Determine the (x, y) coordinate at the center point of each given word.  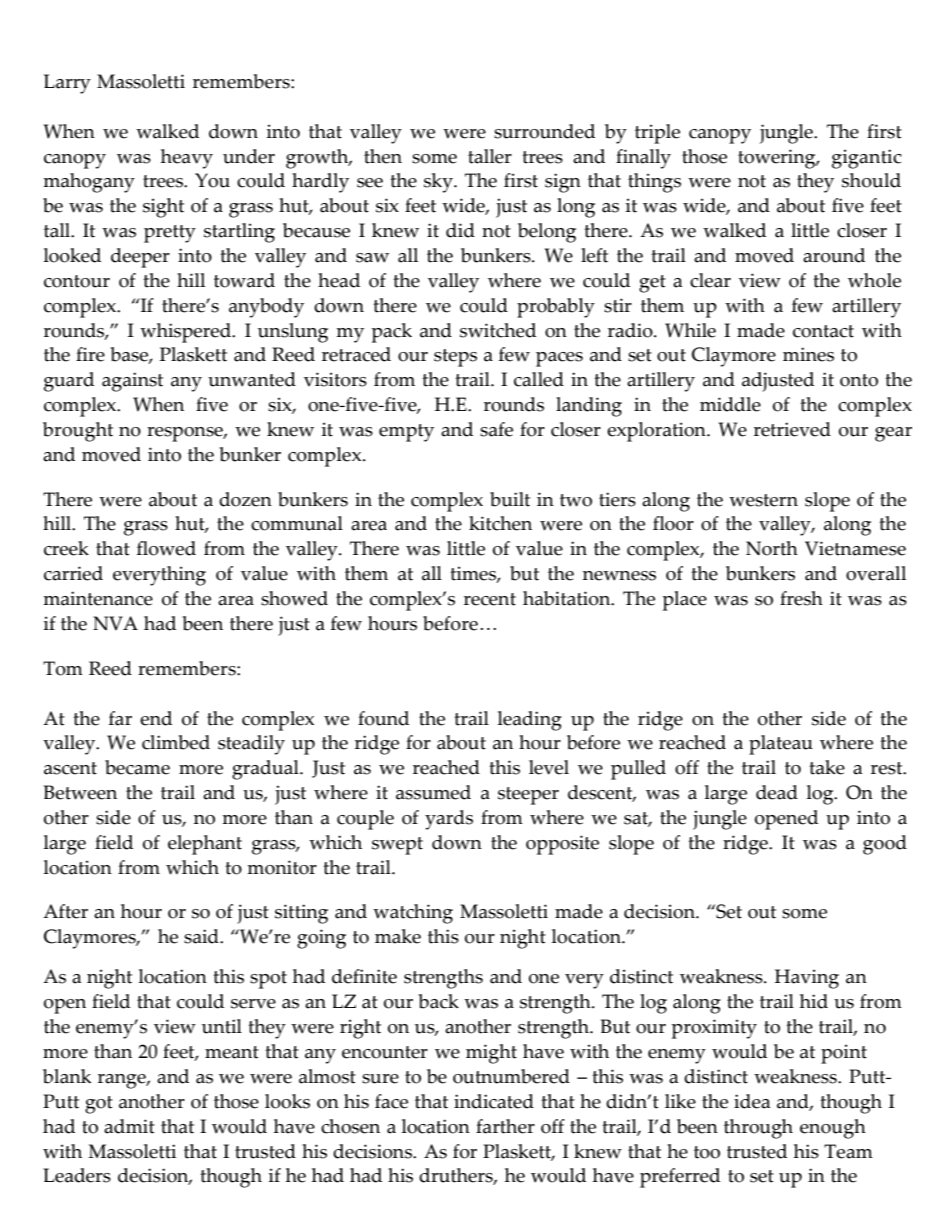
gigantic (867, 159)
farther (505, 1126)
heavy (187, 159)
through (758, 1129)
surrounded (544, 131)
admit (129, 1126)
